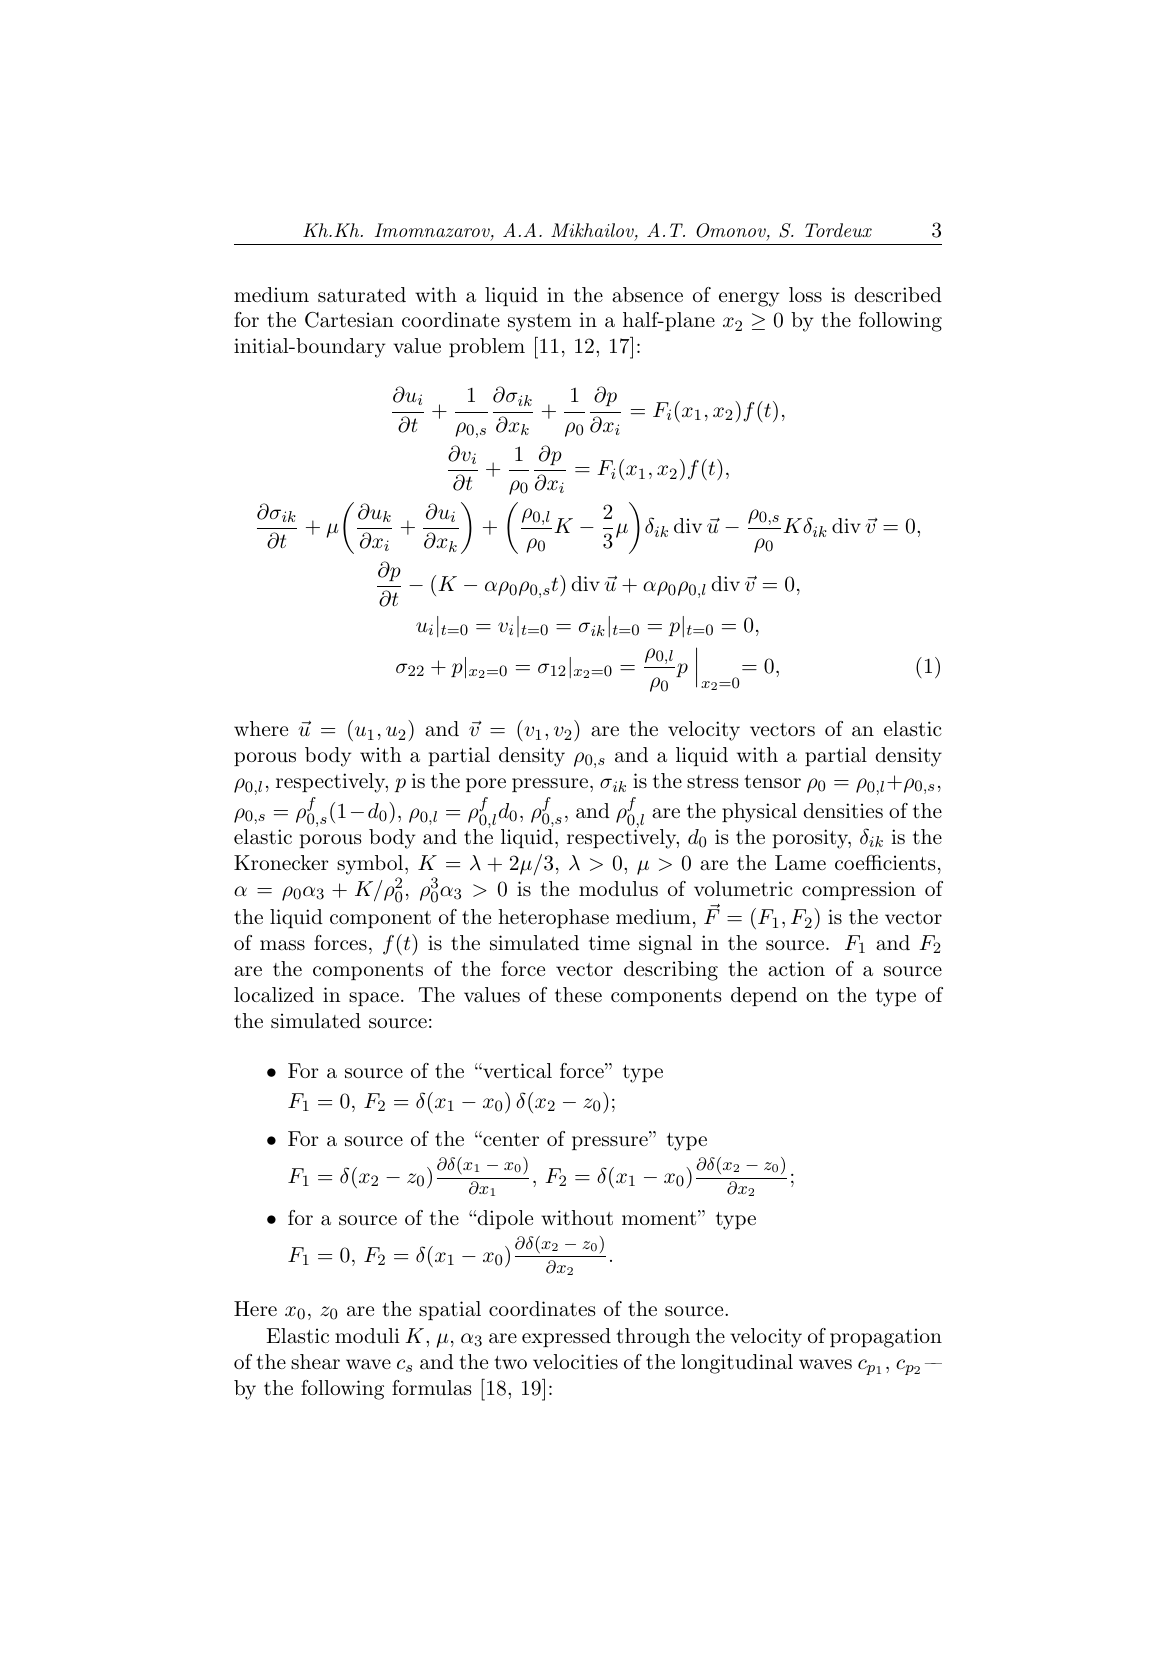 Image resolution: width=1176 pixels, height=1664 pixels. Describe the element at coordinates (516, 1071) in the image. I see `vertical` at that location.
